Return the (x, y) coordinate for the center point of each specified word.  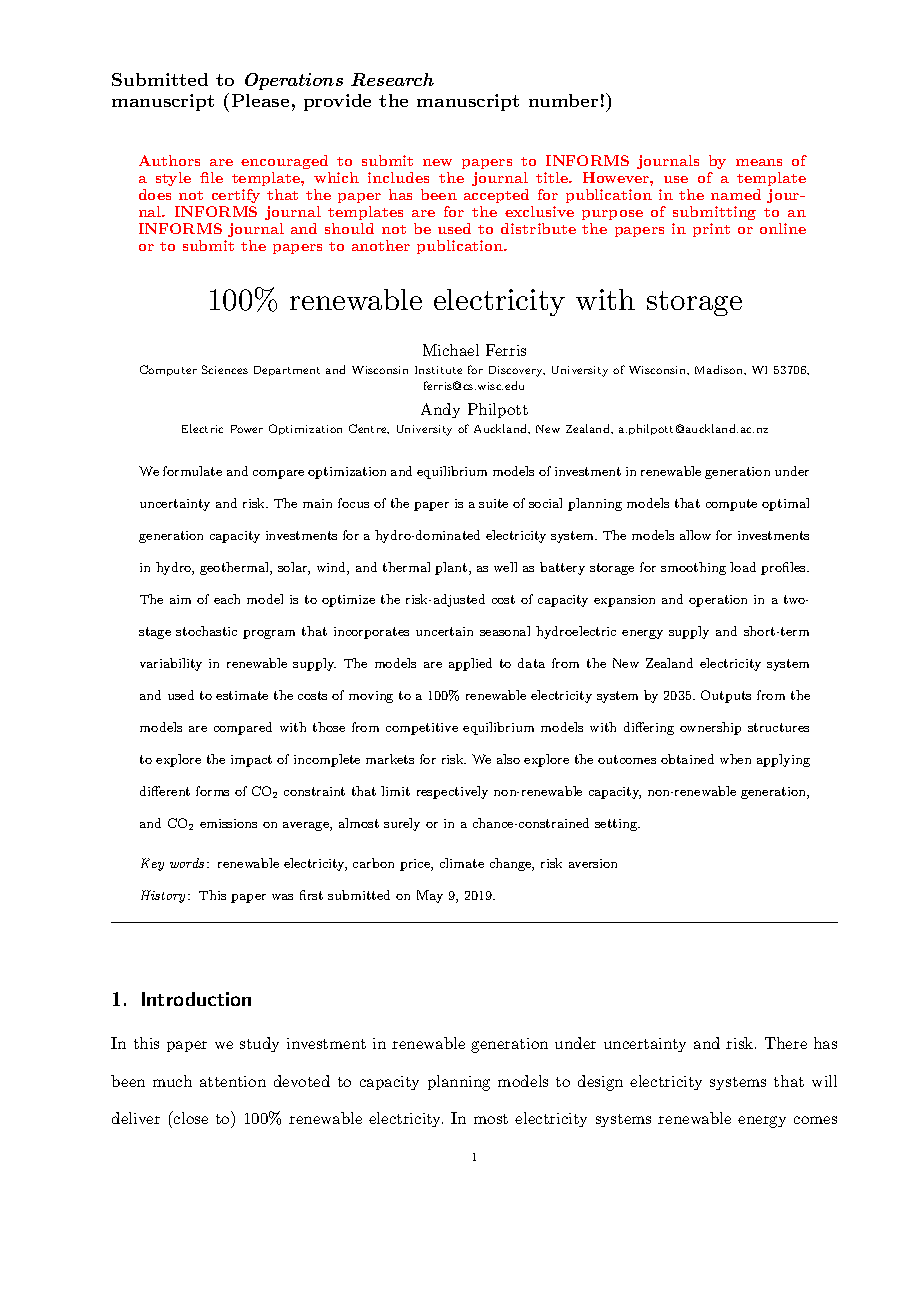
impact (251, 761)
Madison (720, 369)
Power (247, 429)
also (508, 759)
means (759, 162)
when (735, 759)
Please (260, 100)
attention (233, 1081)
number (563, 100)
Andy (440, 410)
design (600, 1083)
